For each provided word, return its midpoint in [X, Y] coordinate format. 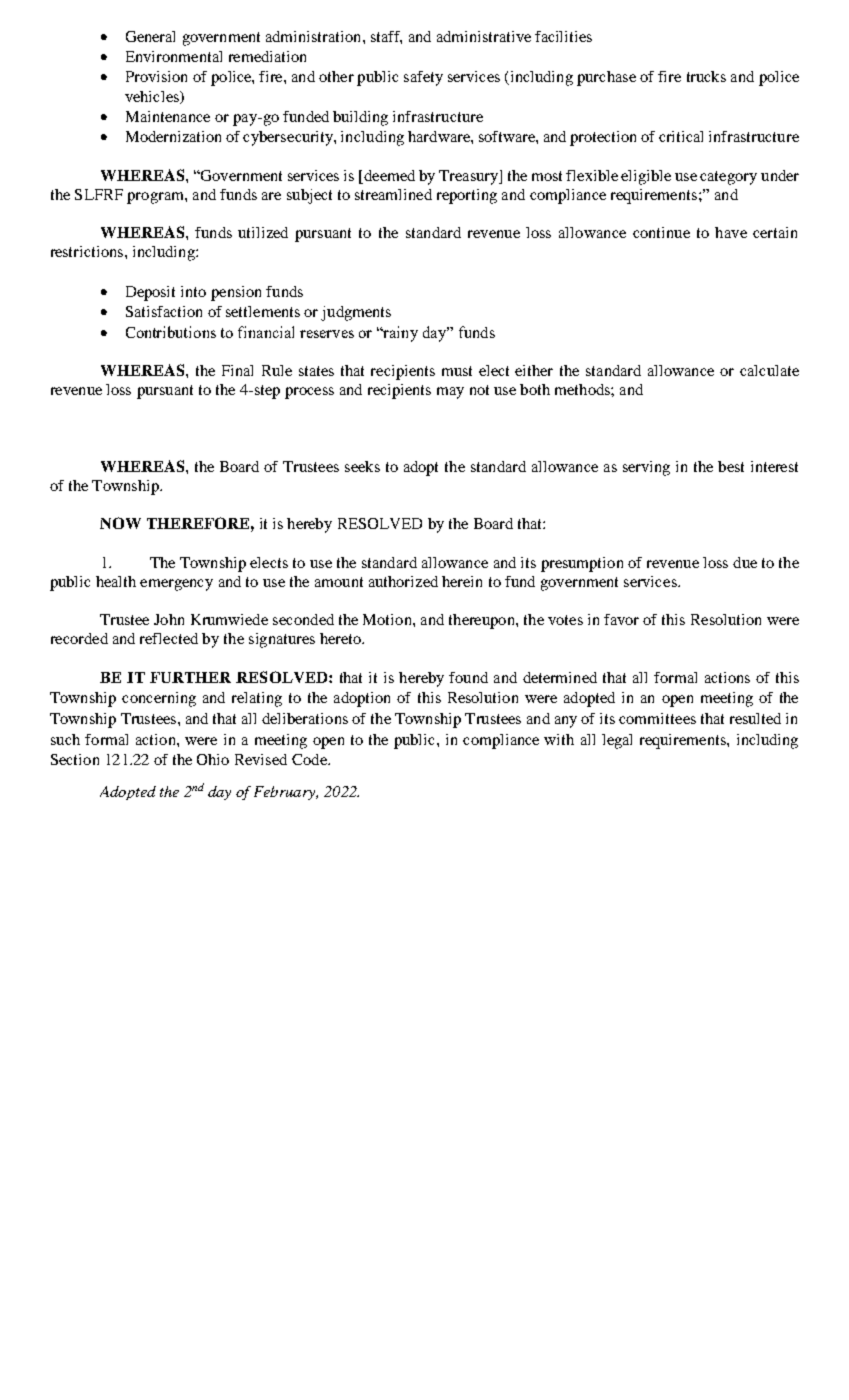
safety [423, 78]
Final [237, 370]
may [450, 393]
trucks [706, 76]
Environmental [174, 56]
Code [310, 759]
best [731, 466]
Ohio [213, 759]
